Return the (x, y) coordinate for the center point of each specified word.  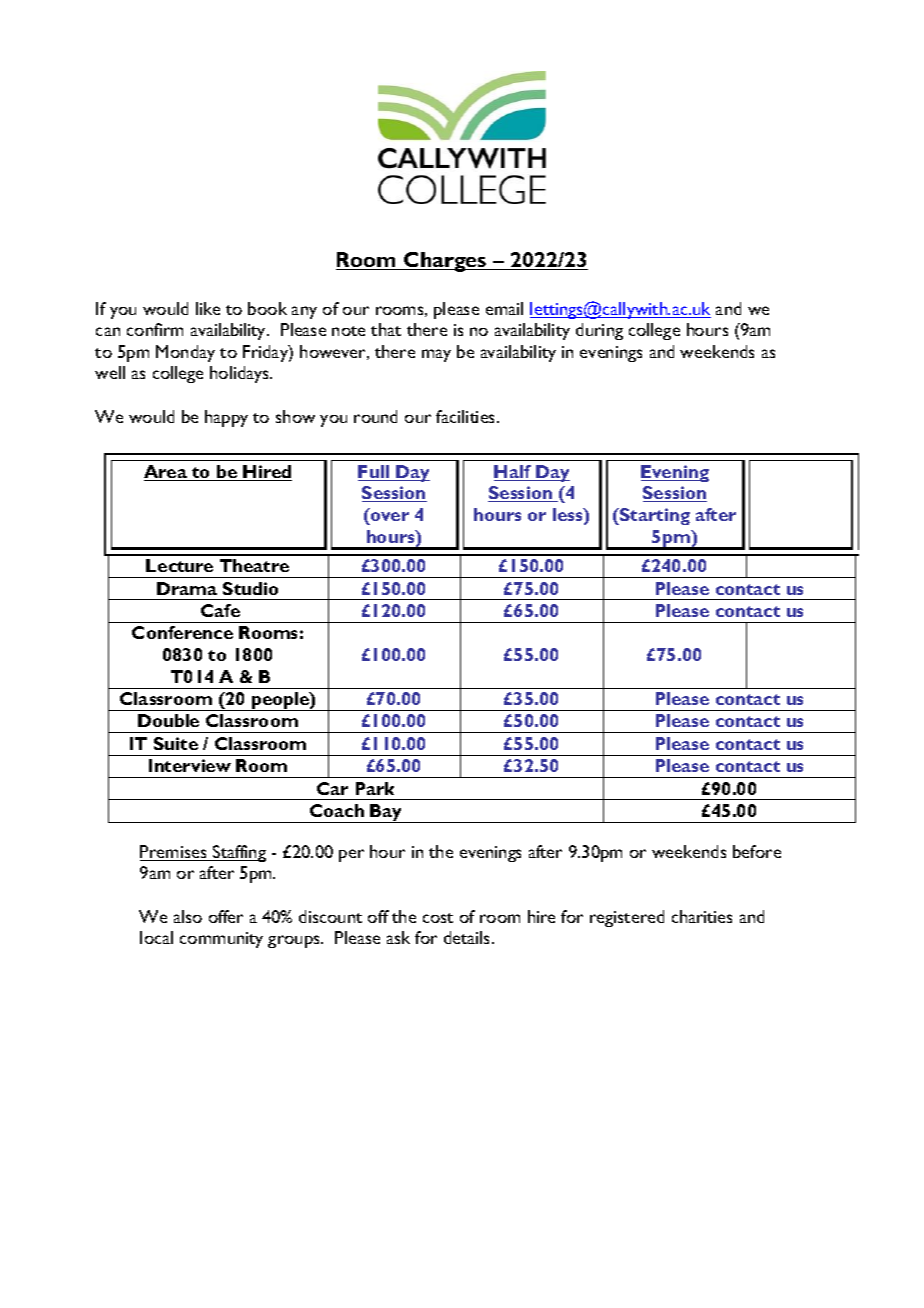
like (208, 308)
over (390, 516)
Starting (654, 516)
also (188, 916)
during (599, 331)
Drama (187, 588)
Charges (445, 262)
